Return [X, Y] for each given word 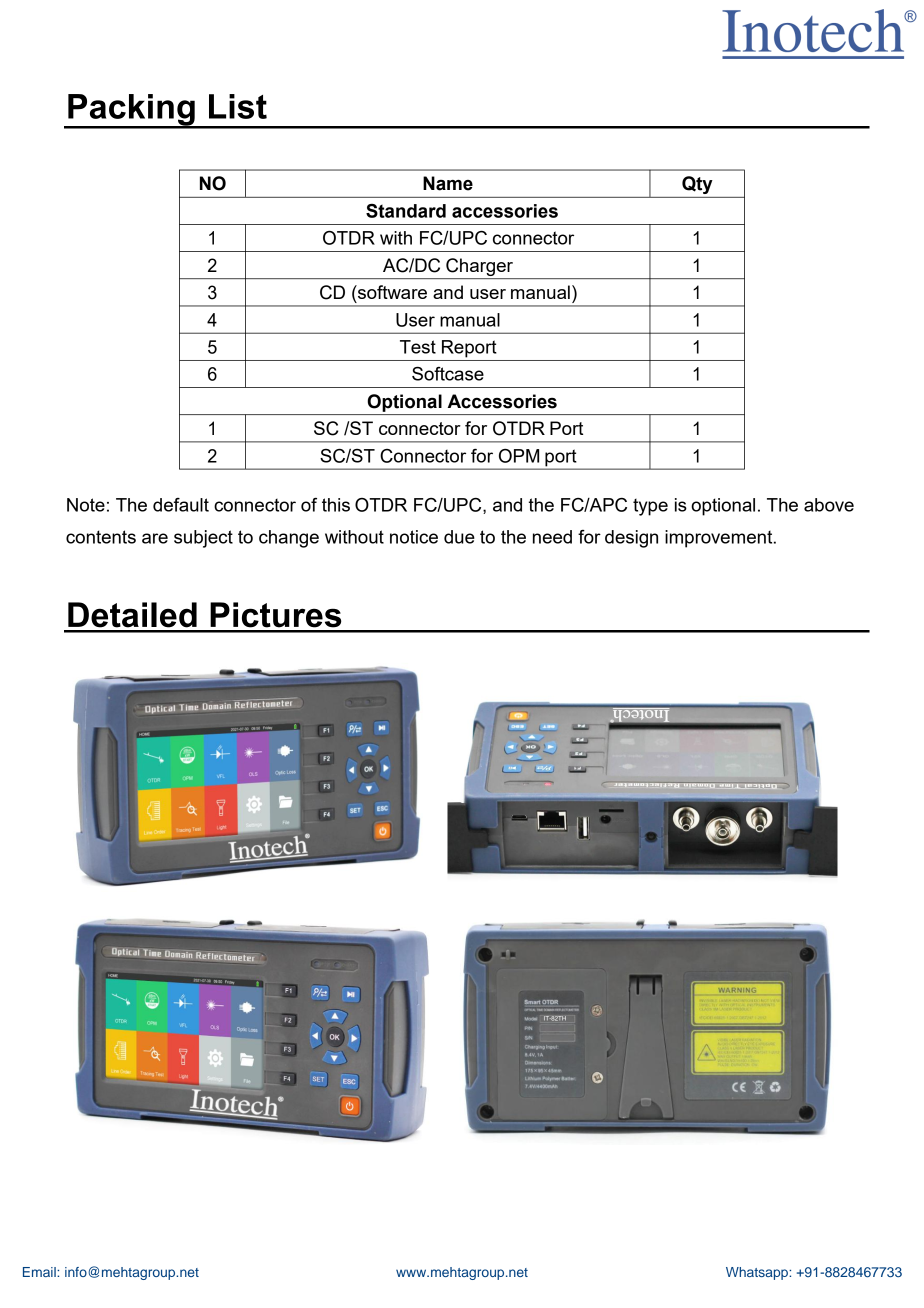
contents [101, 537]
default [181, 505]
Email [40, 1272]
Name [448, 183]
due [459, 537]
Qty [697, 185]
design [631, 539]
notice [414, 537]
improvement [720, 539]
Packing [131, 111]
